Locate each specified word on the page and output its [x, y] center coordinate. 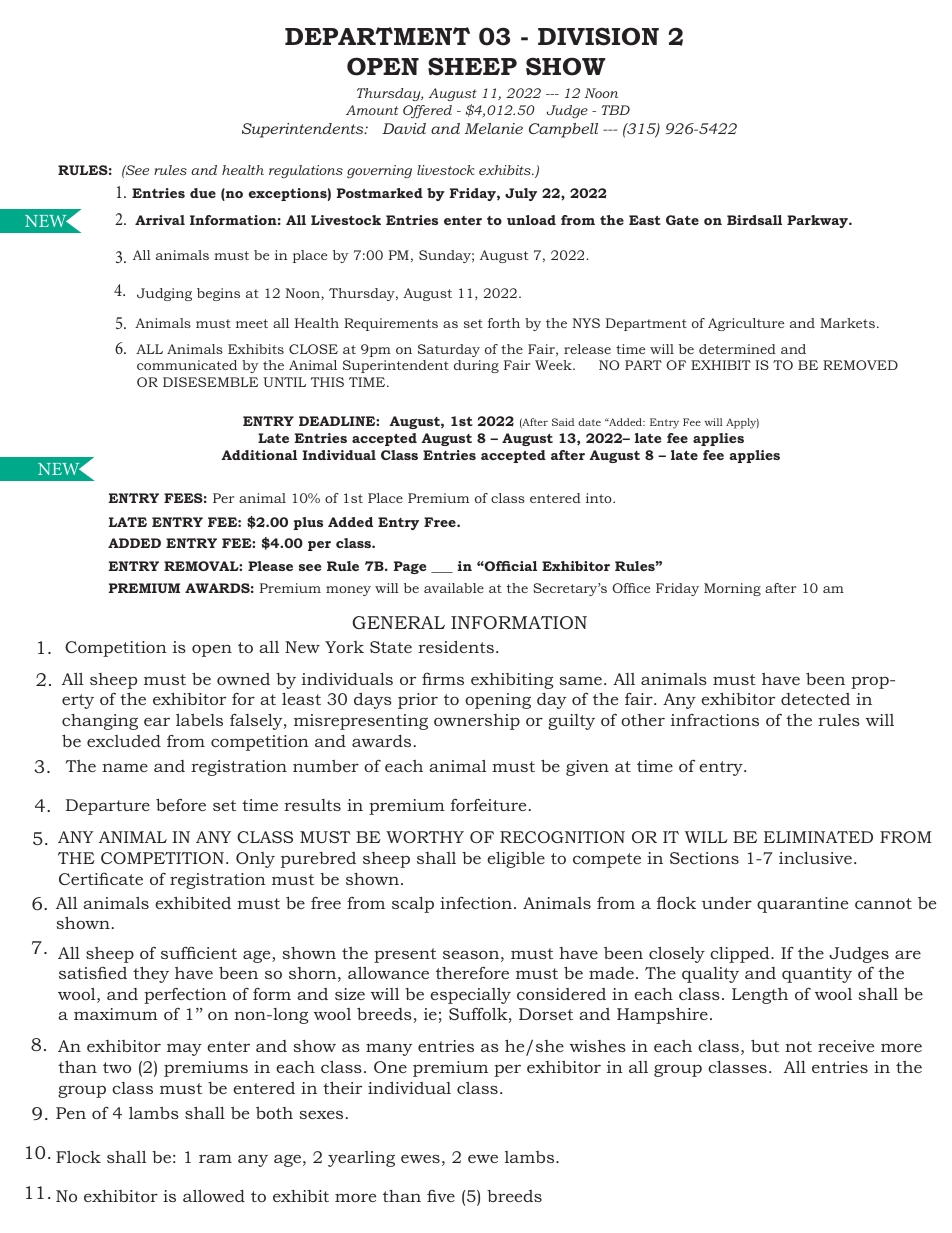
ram [215, 1158]
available [454, 588]
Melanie [493, 128]
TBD [615, 110]
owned [243, 679]
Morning [732, 589]
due [203, 193]
